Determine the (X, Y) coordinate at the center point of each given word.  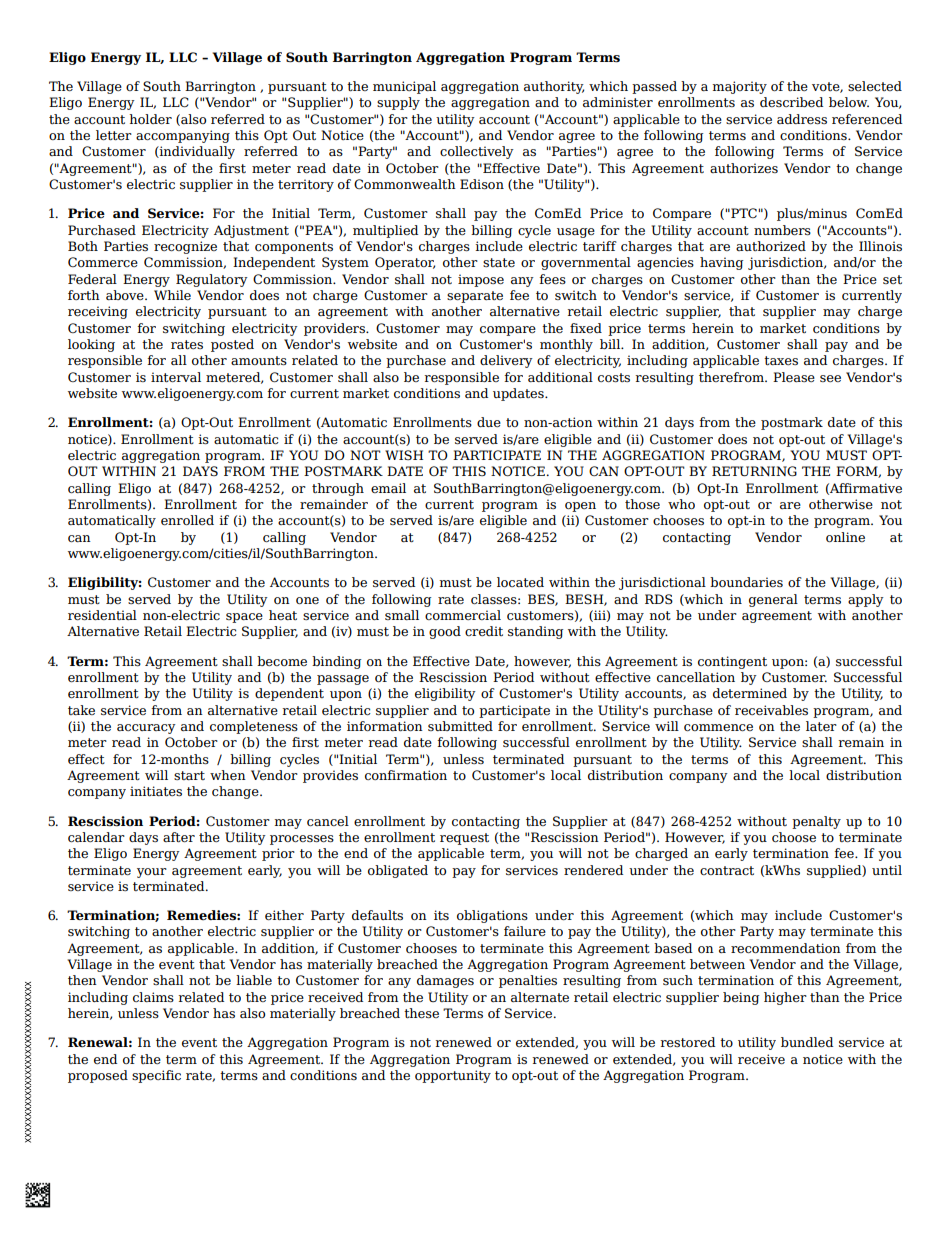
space (244, 618)
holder (150, 119)
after (179, 837)
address (802, 119)
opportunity (453, 1076)
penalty (816, 822)
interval (176, 377)
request (464, 839)
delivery (506, 361)
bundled (807, 1042)
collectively (477, 152)
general (773, 600)
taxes (781, 360)
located (520, 582)
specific (156, 1076)
